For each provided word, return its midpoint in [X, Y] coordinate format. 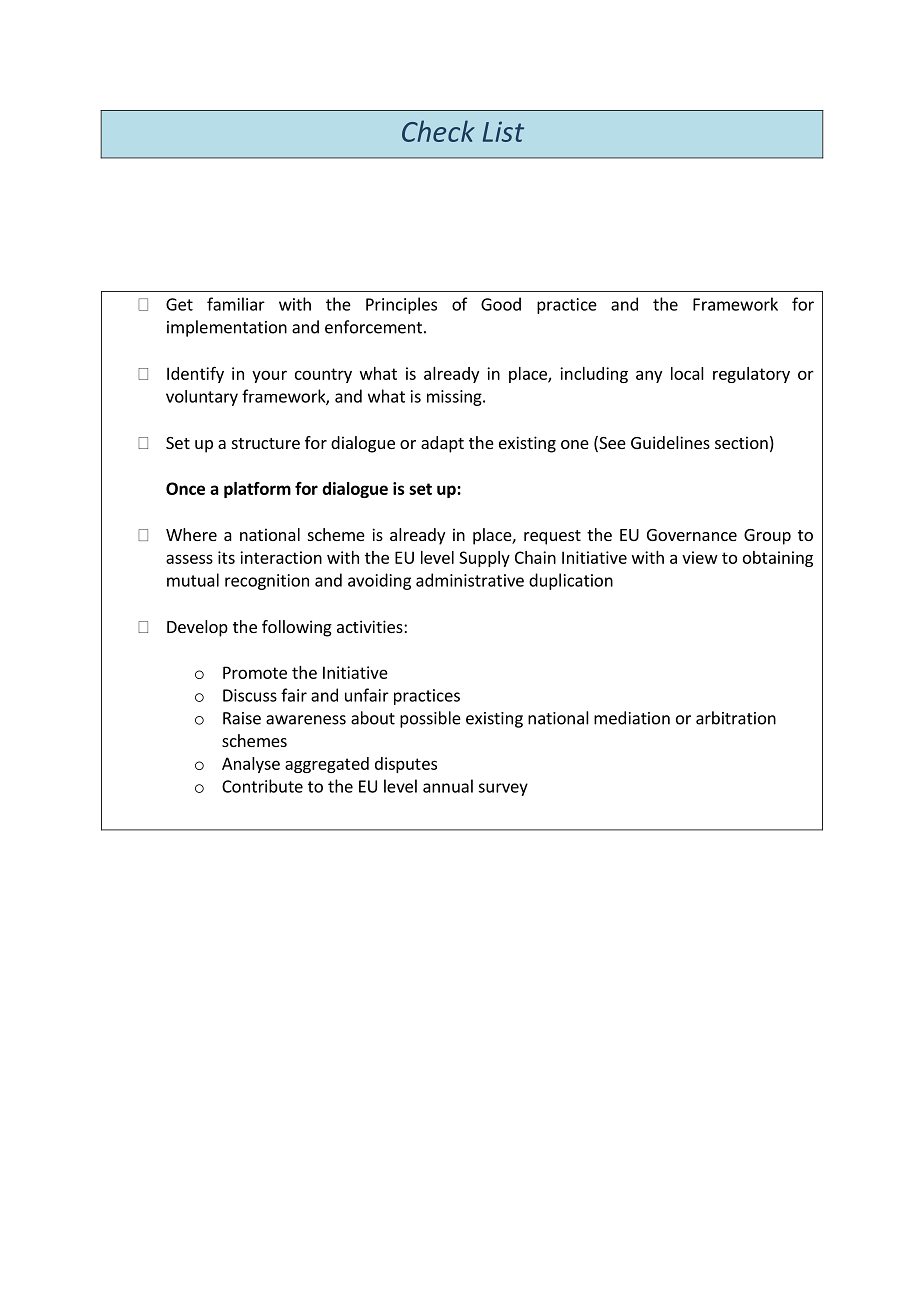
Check [438, 131]
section [741, 442]
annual [448, 786]
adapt [442, 444]
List [503, 131]
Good [501, 304]
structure [266, 443]
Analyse [251, 765]
